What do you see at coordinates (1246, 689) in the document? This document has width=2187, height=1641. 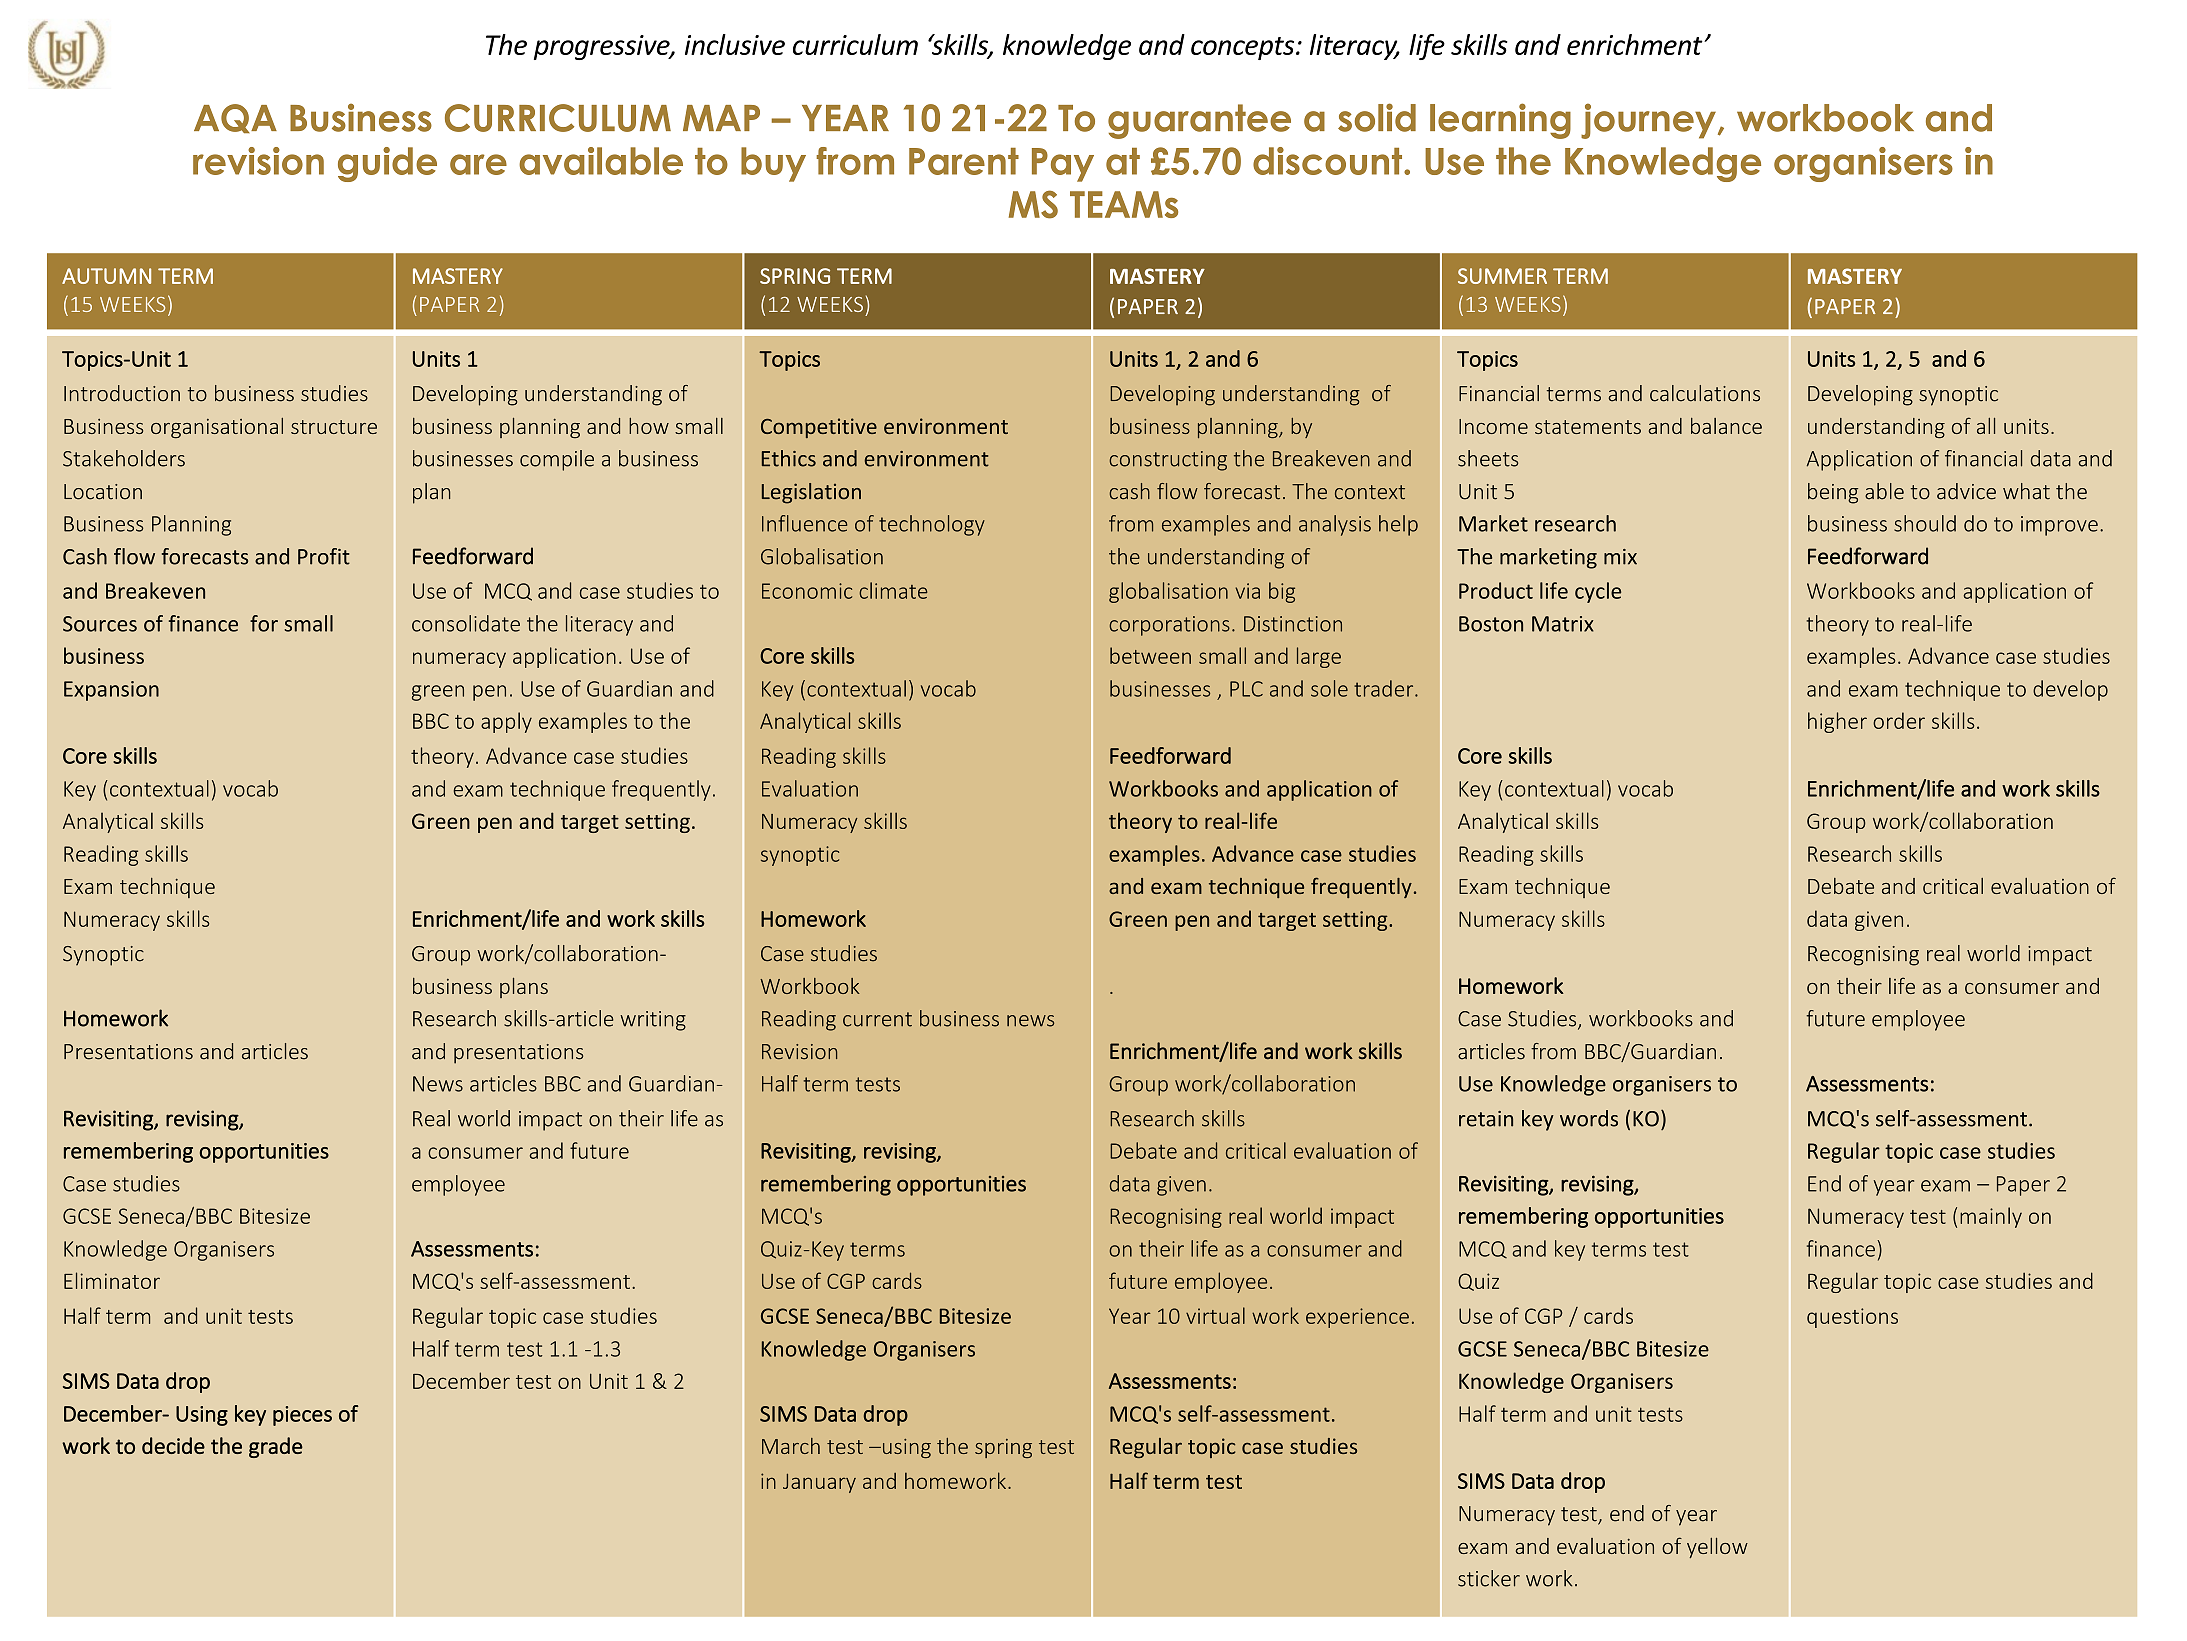 I see `PLC` at bounding box center [1246, 689].
